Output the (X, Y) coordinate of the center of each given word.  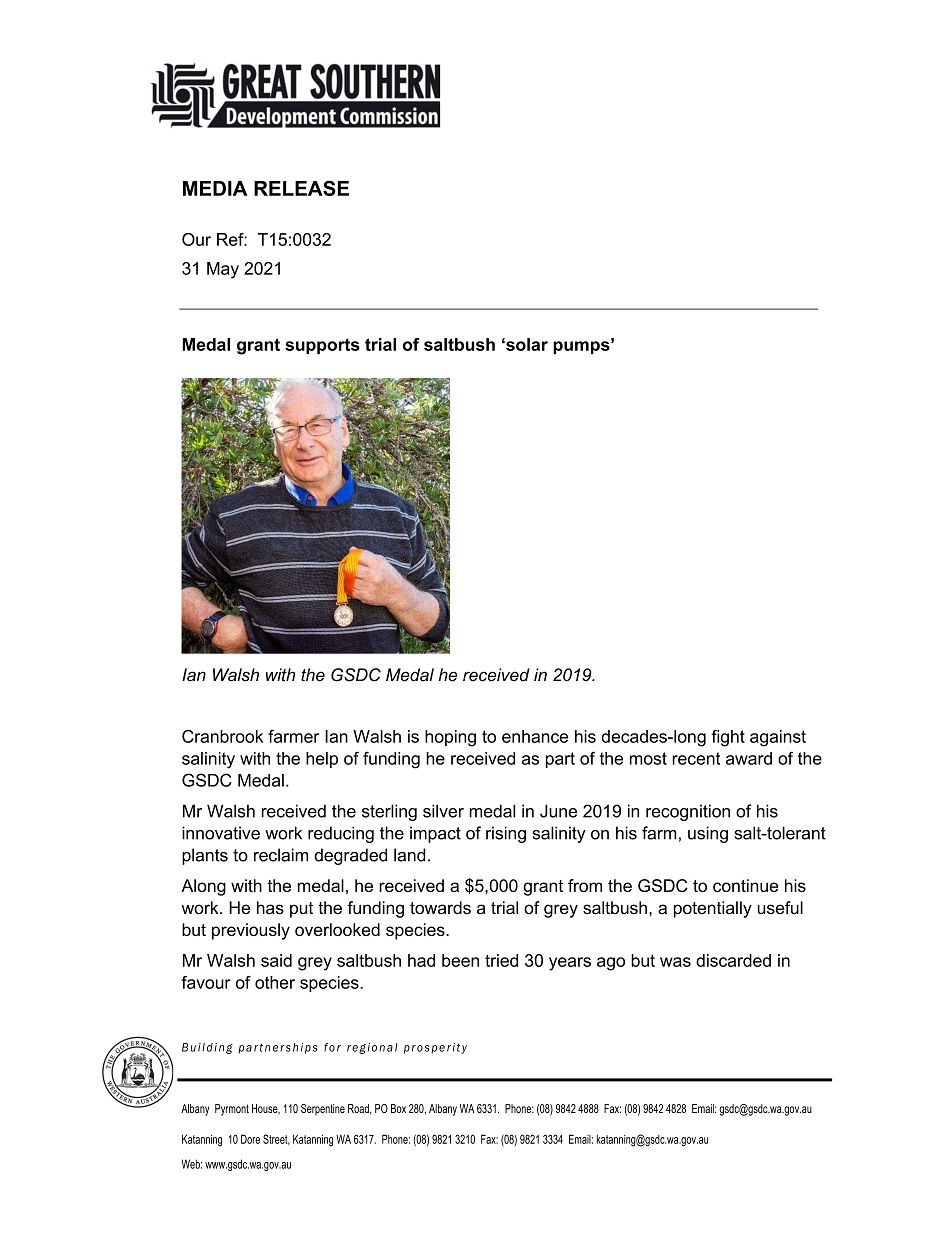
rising (506, 834)
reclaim (281, 855)
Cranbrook (222, 736)
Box (398, 1108)
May (223, 270)
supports (322, 346)
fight (728, 738)
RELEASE (301, 188)
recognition (688, 812)
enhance (535, 736)
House (266, 1109)
